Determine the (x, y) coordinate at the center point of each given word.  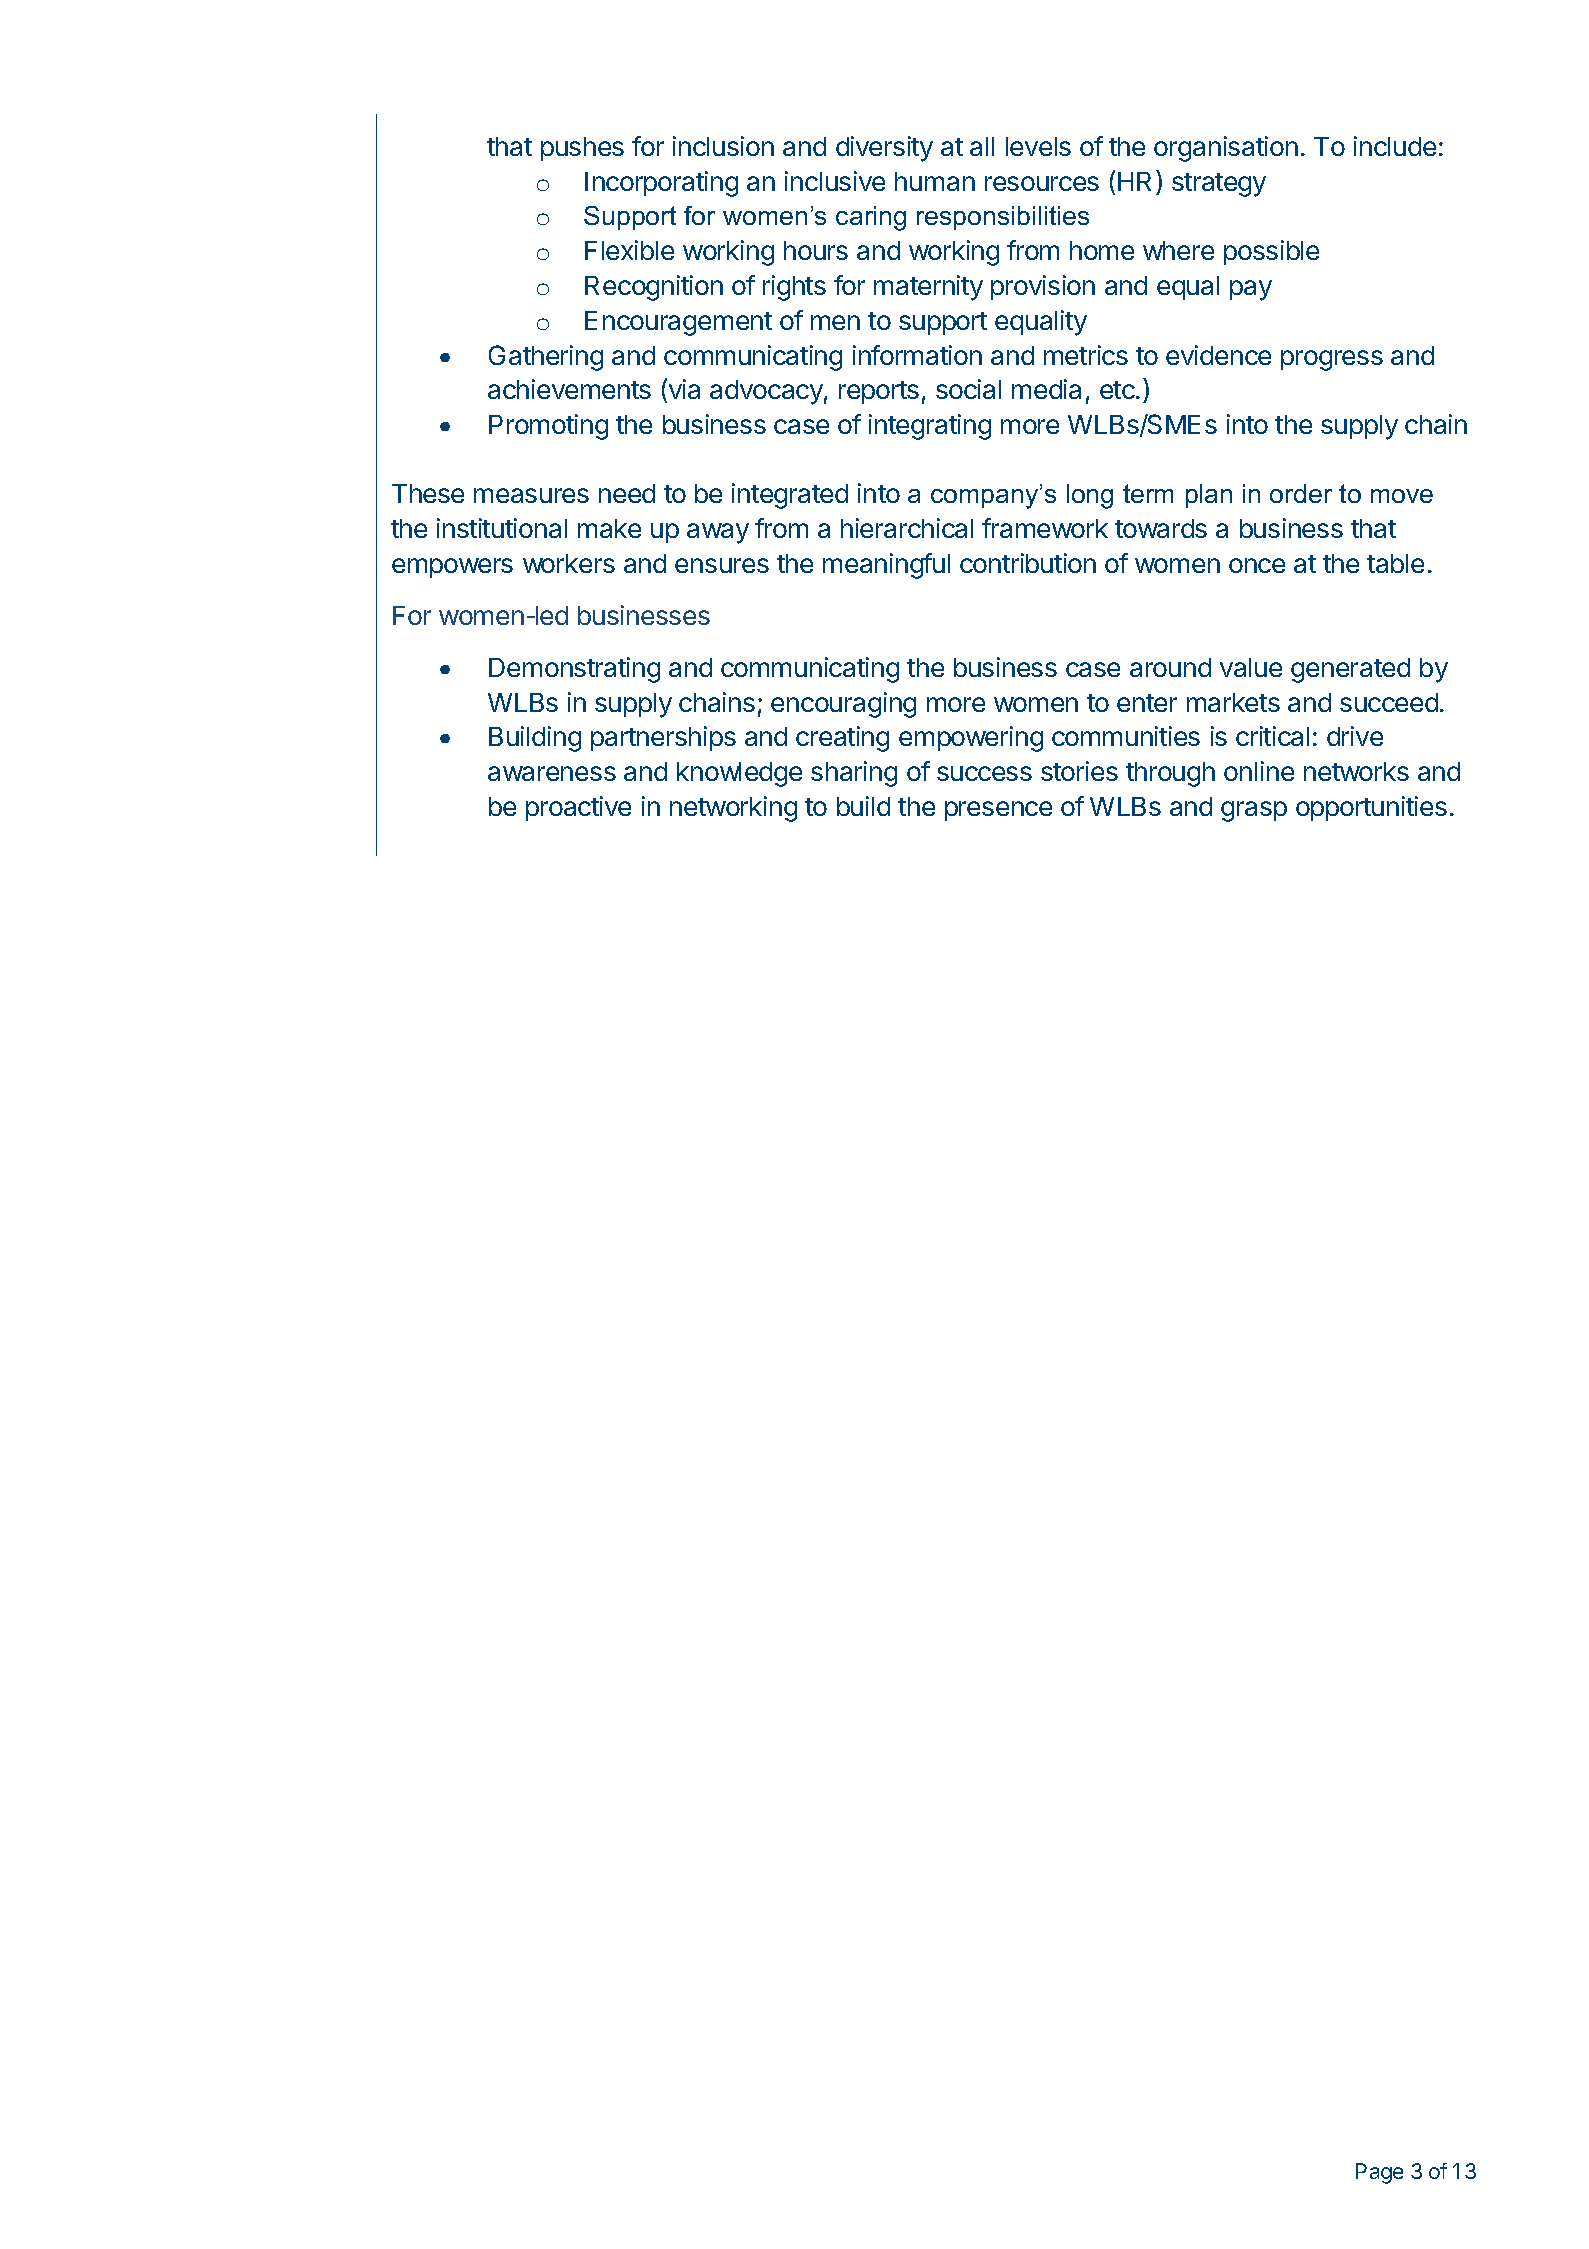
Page (1379, 2173)
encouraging (843, 705)
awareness (552, 773)
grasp (1254, 811)
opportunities (1371, 808)
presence (998, 811)
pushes (582, 149)
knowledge (739, 774)
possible (1271, 252)
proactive (578, 808)
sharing (854, 774)
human (935, 181)
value (1251, 667)
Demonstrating (574, 670)
